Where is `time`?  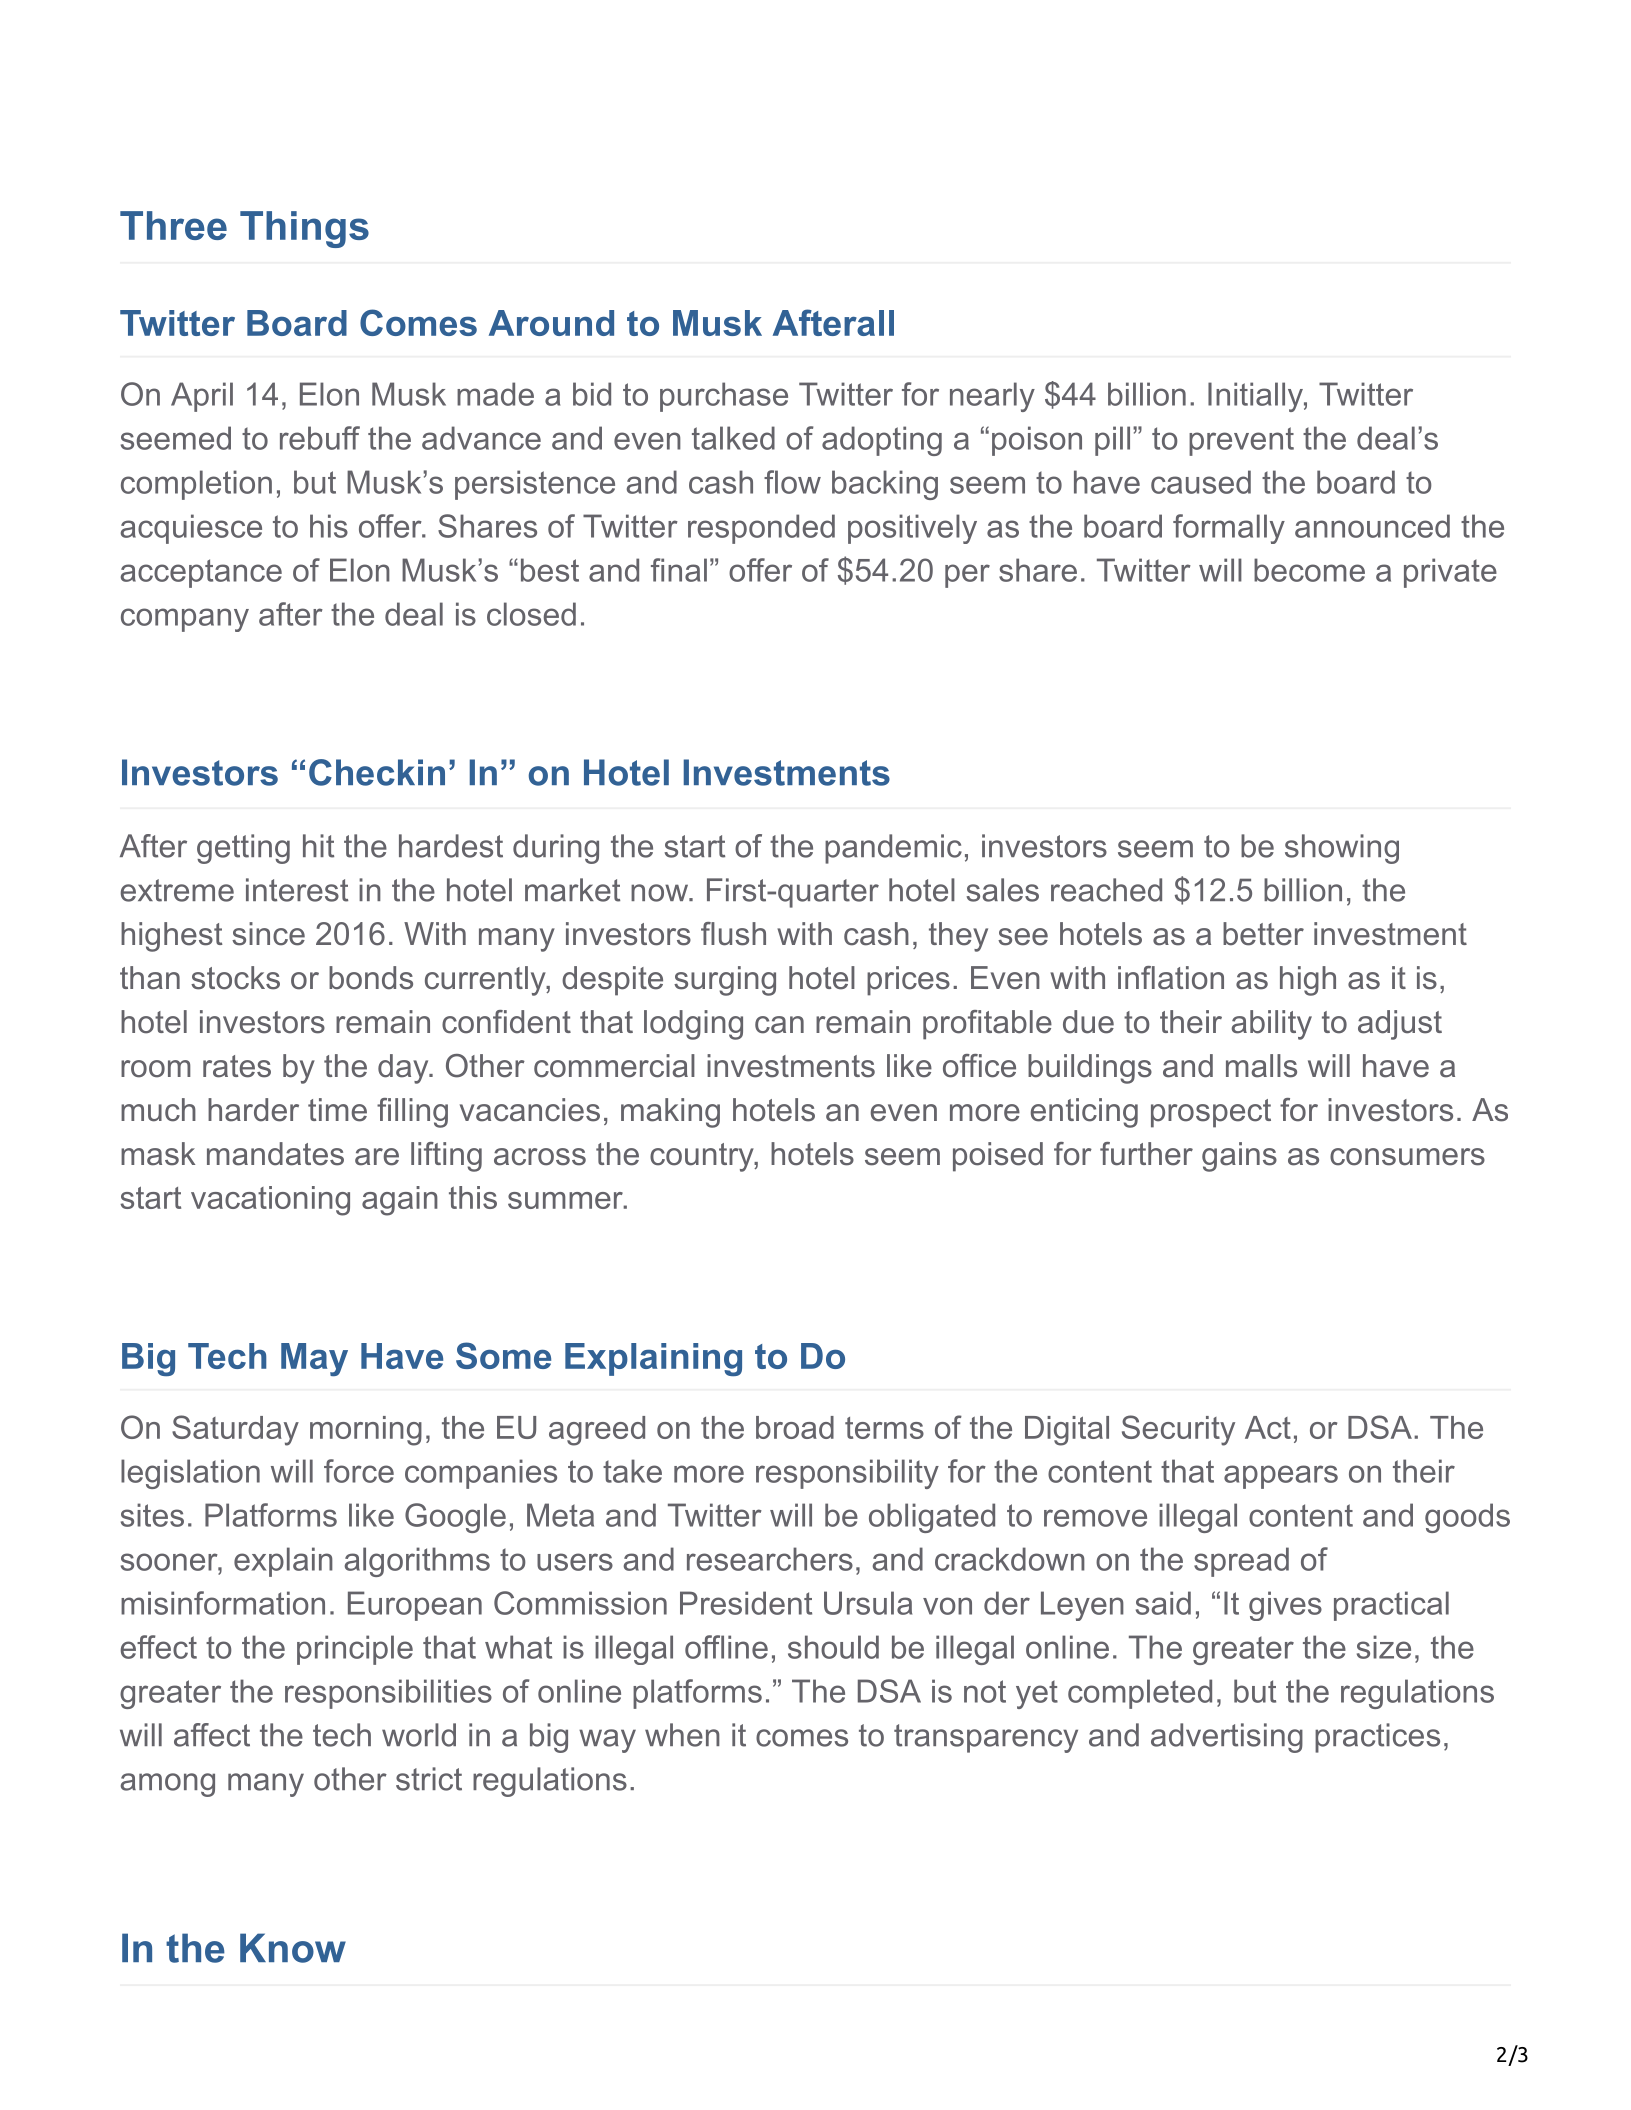
time is located at coordinates (337, 1110).
